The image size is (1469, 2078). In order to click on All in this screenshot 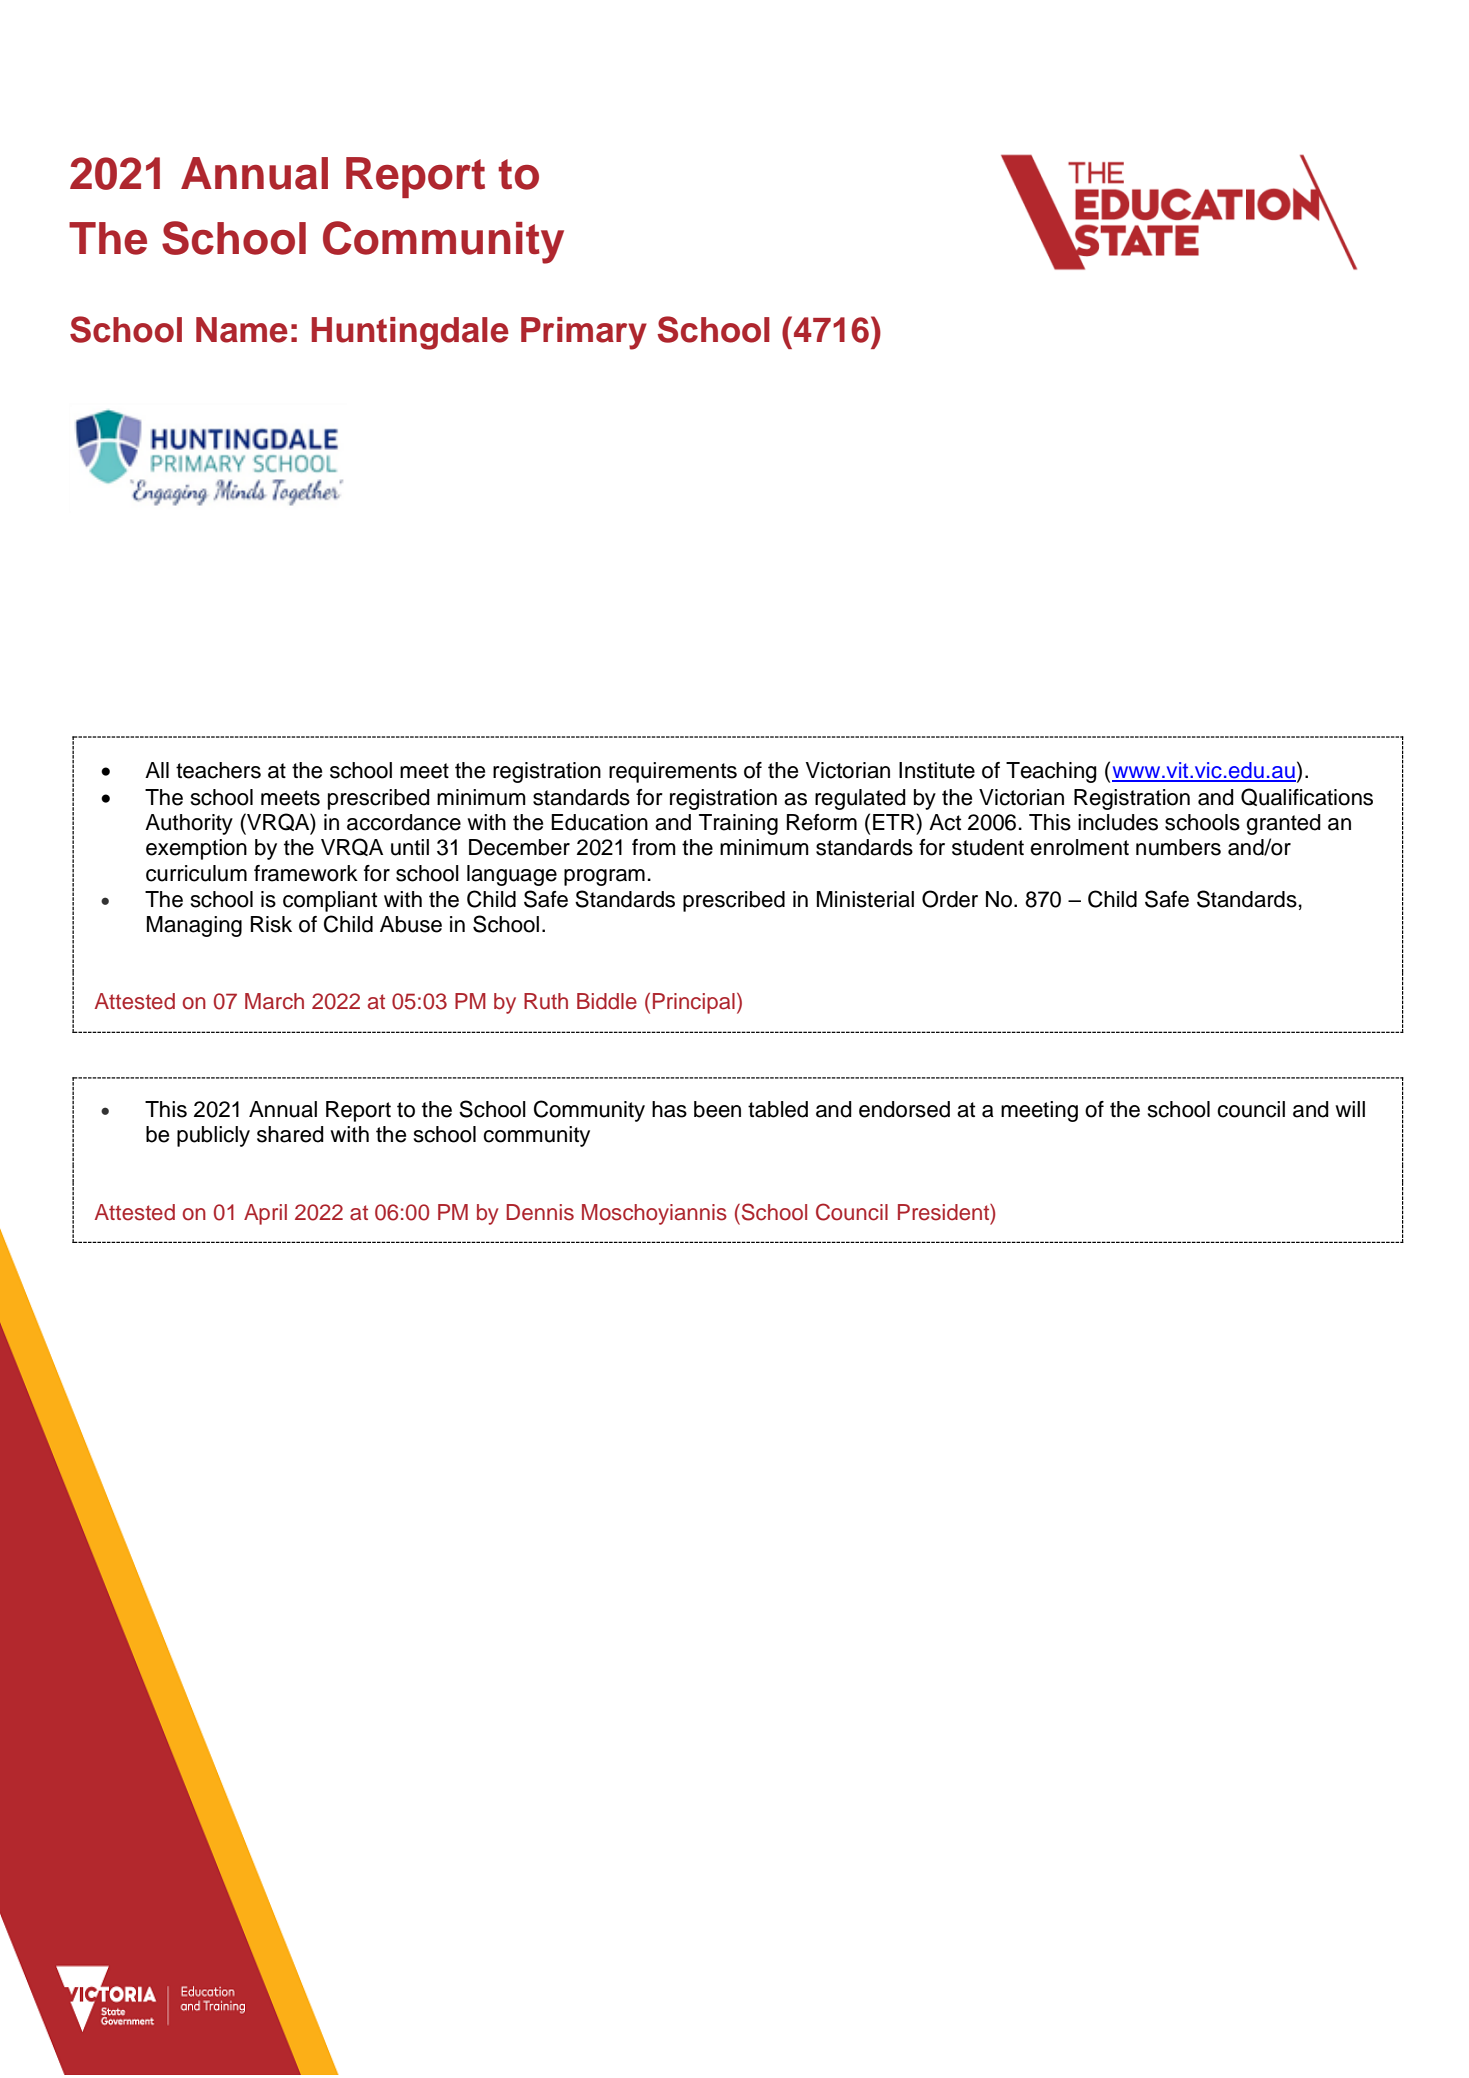, I will do `click(157, 770)`.
